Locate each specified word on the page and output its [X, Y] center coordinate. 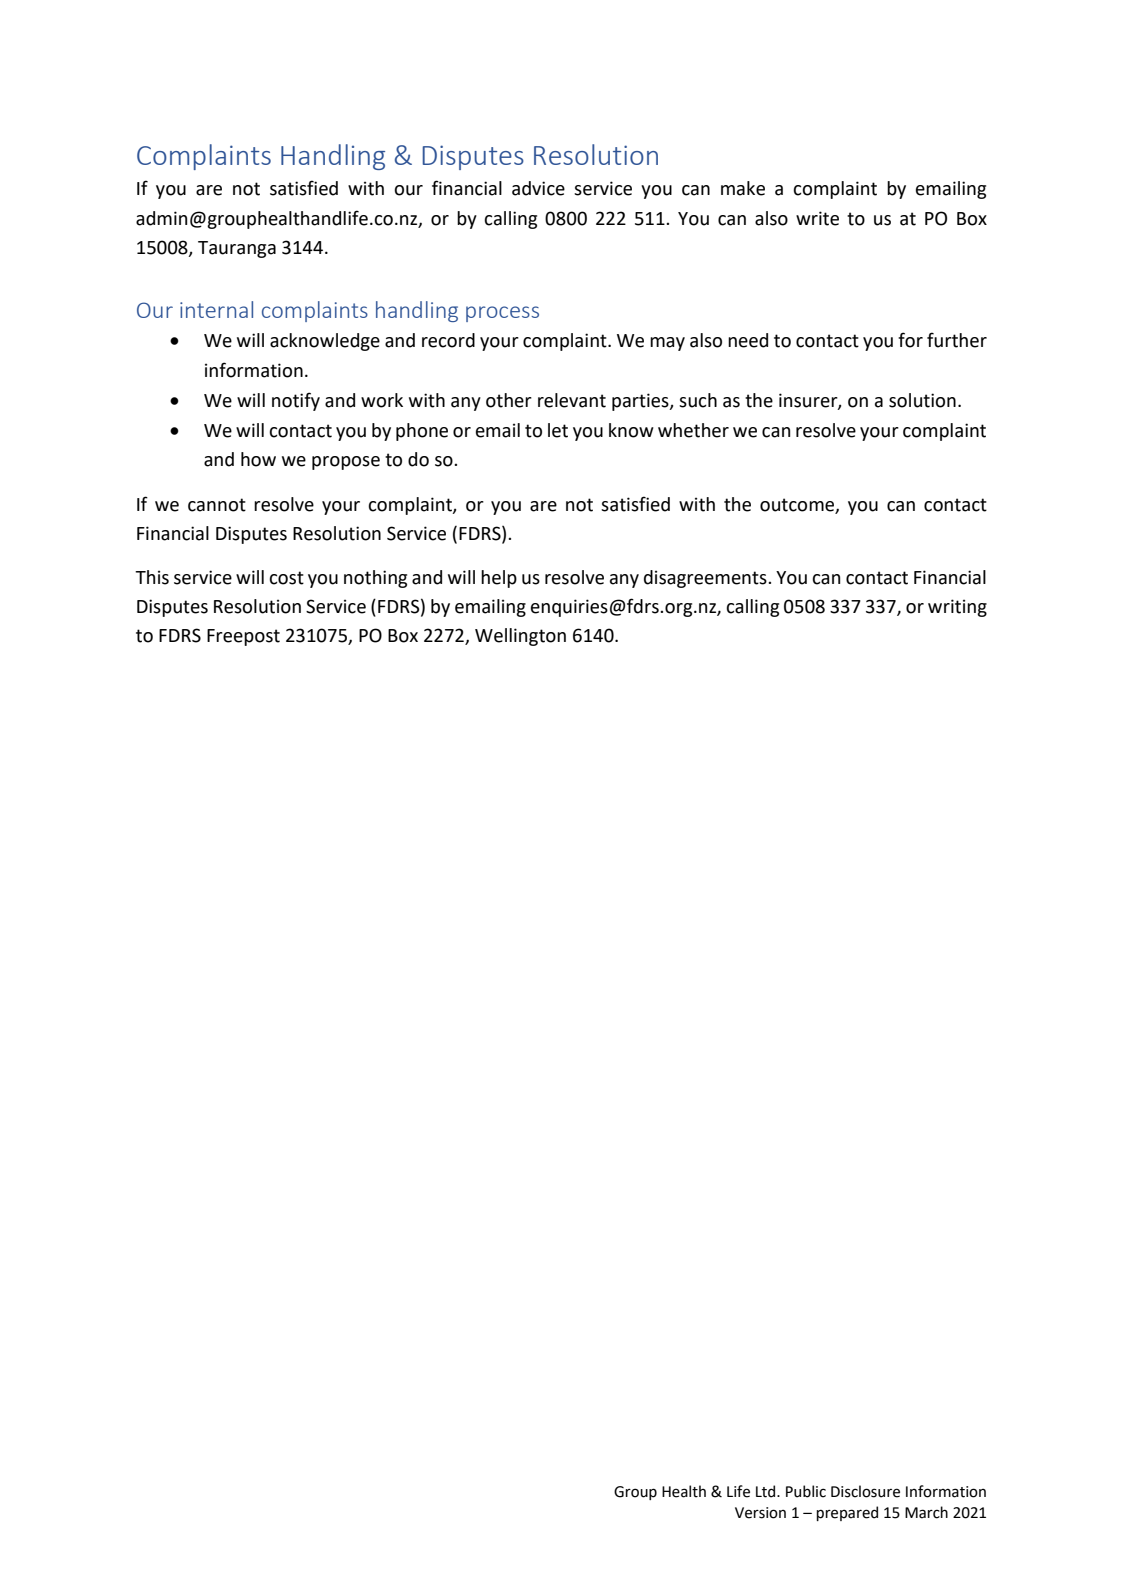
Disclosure [865, 1491]
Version [760, 1513]
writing [957, 608]
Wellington [520, 637]
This [152, 577]
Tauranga [237, 249]
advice [538, 188]
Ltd [767, 1491]
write [817, 218]
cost [286, 578]
